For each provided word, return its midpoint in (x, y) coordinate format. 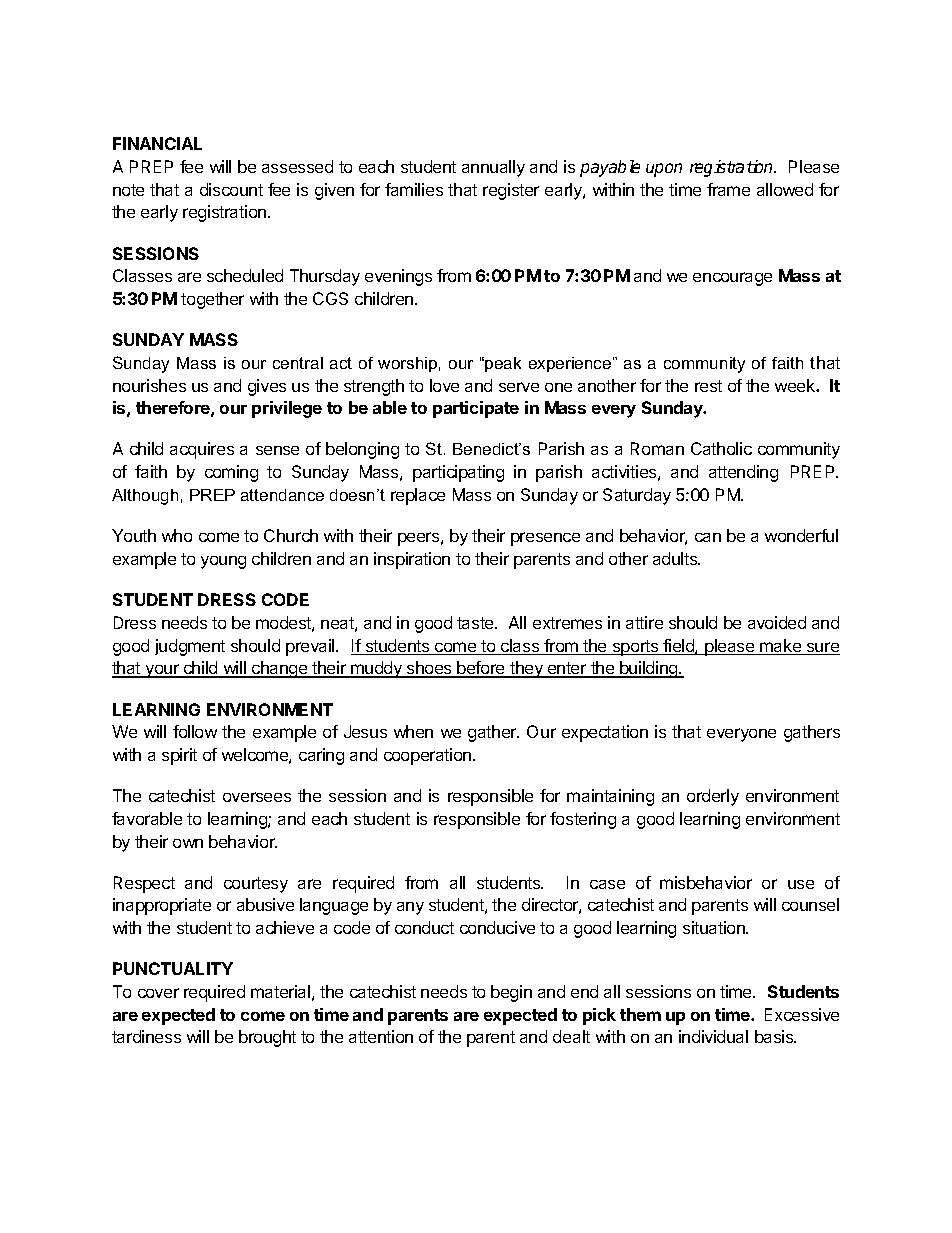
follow (195, 731)
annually (493, 168)
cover (158, 993)
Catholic (721, 448)
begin (511, 993)
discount (231, 189)
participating (458, 473)
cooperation (427, 756)
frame (728, 189)
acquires (202, 450)
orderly (713, 797)
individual (713, 1036)
